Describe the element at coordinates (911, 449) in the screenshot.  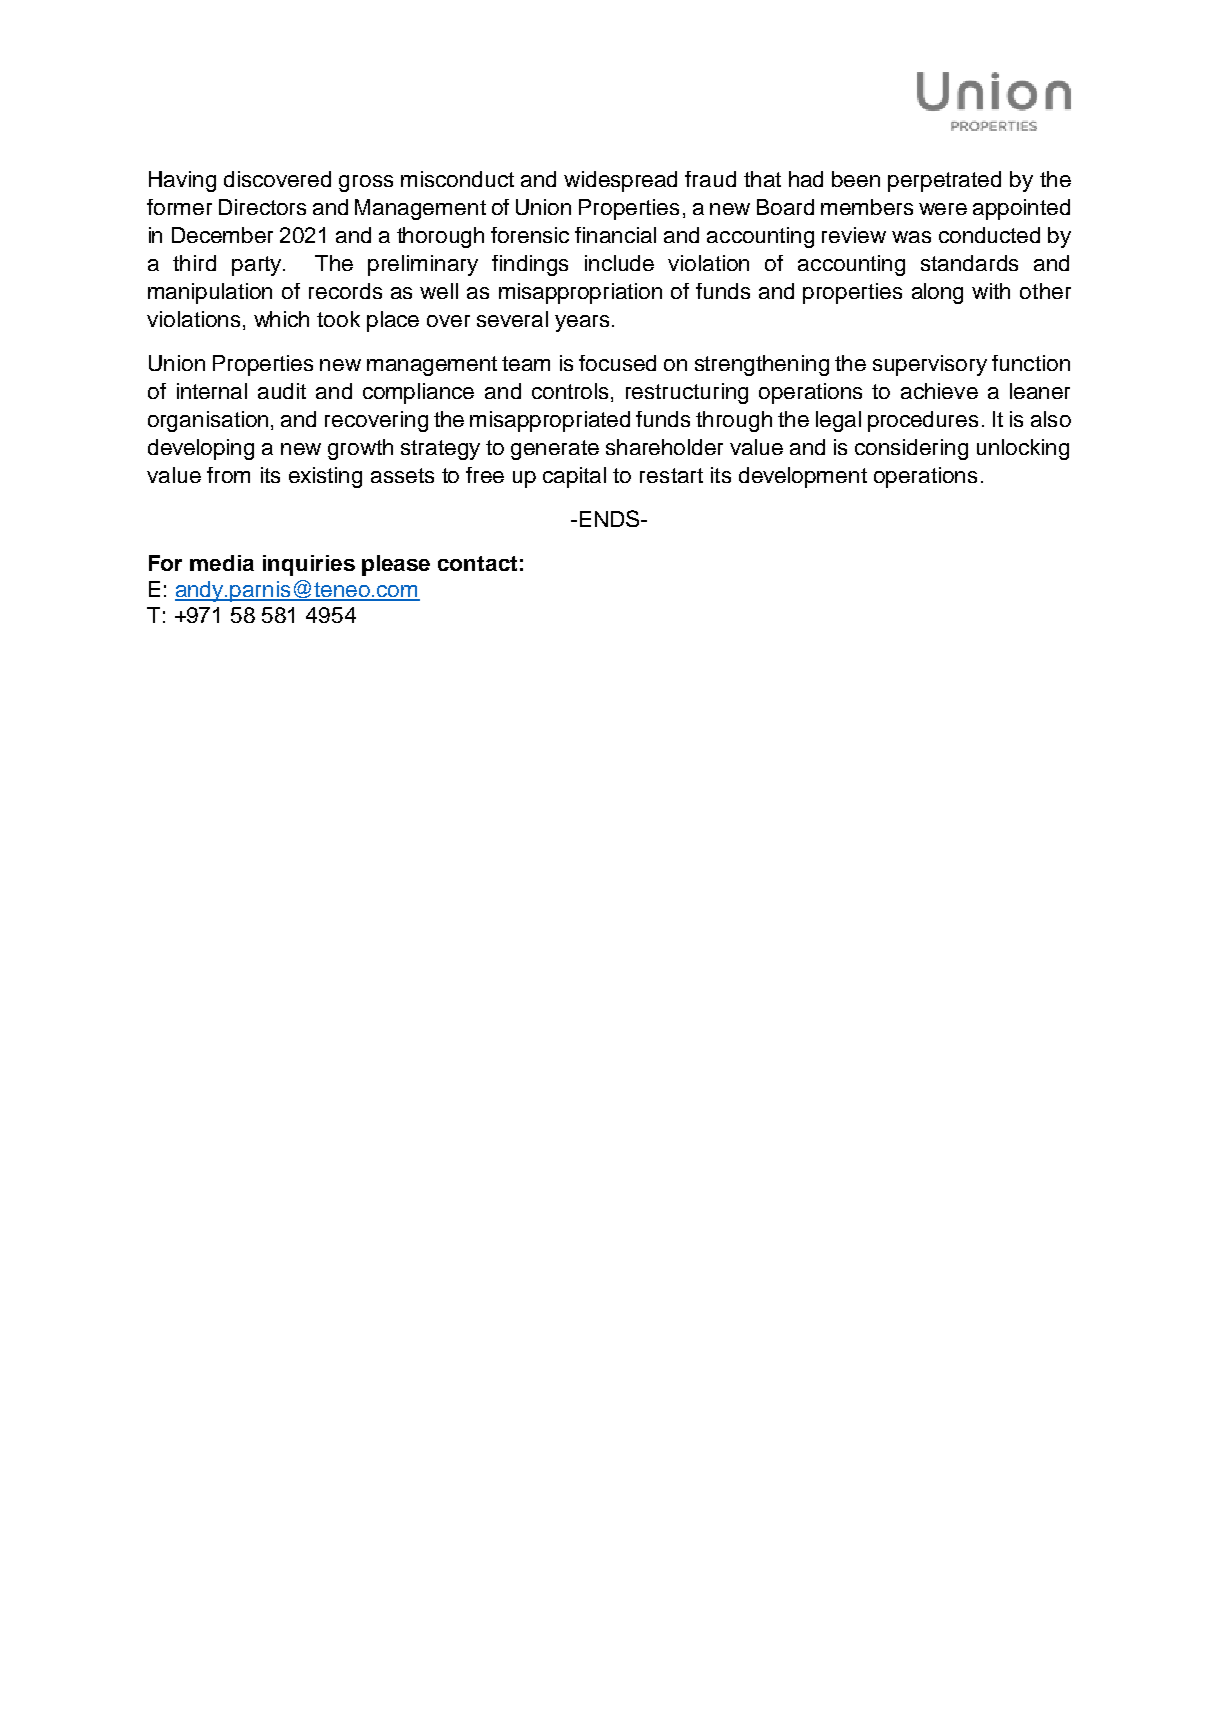
I see `considering` at that location.
